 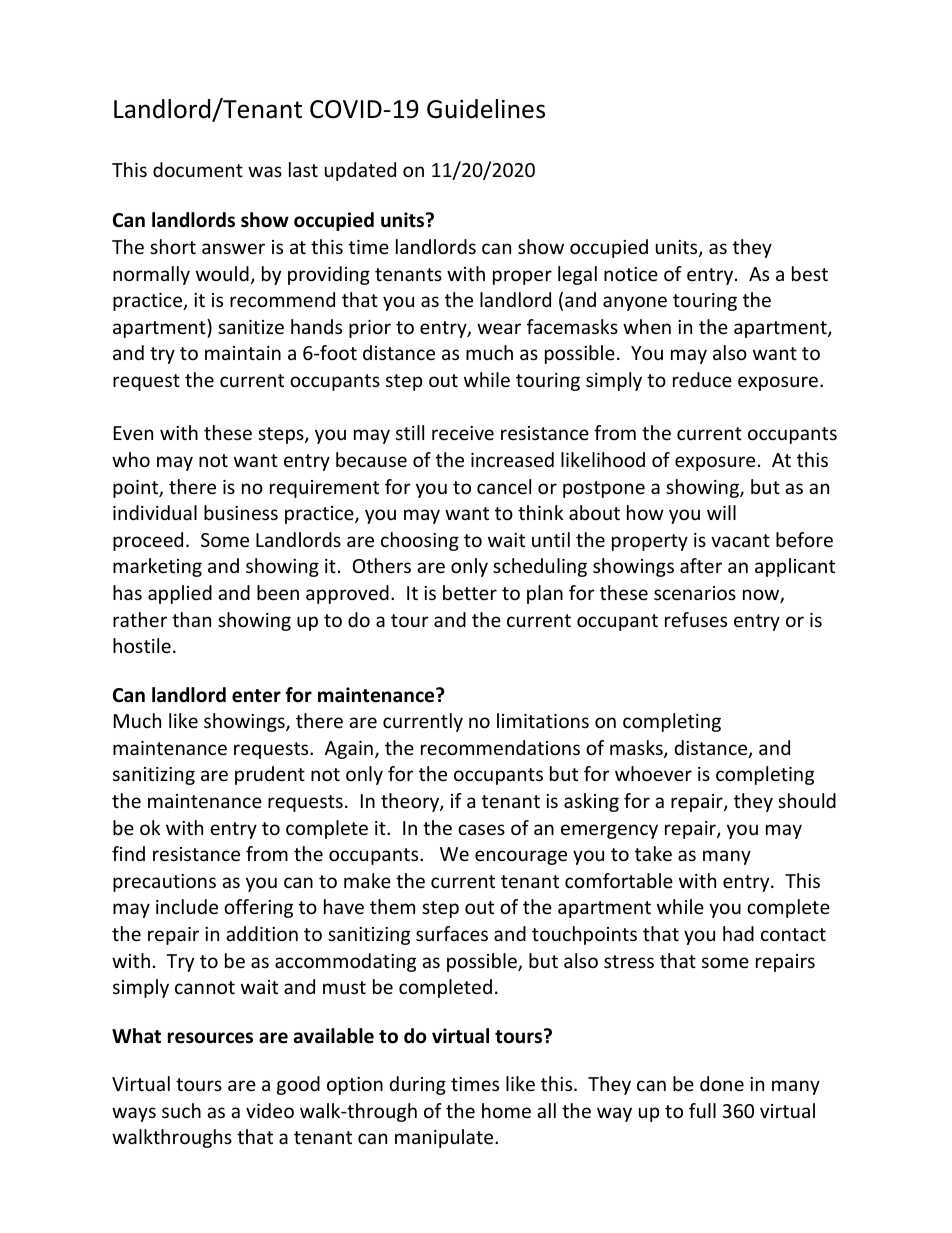 I want to click on enter, so click(x=256, y=696).
